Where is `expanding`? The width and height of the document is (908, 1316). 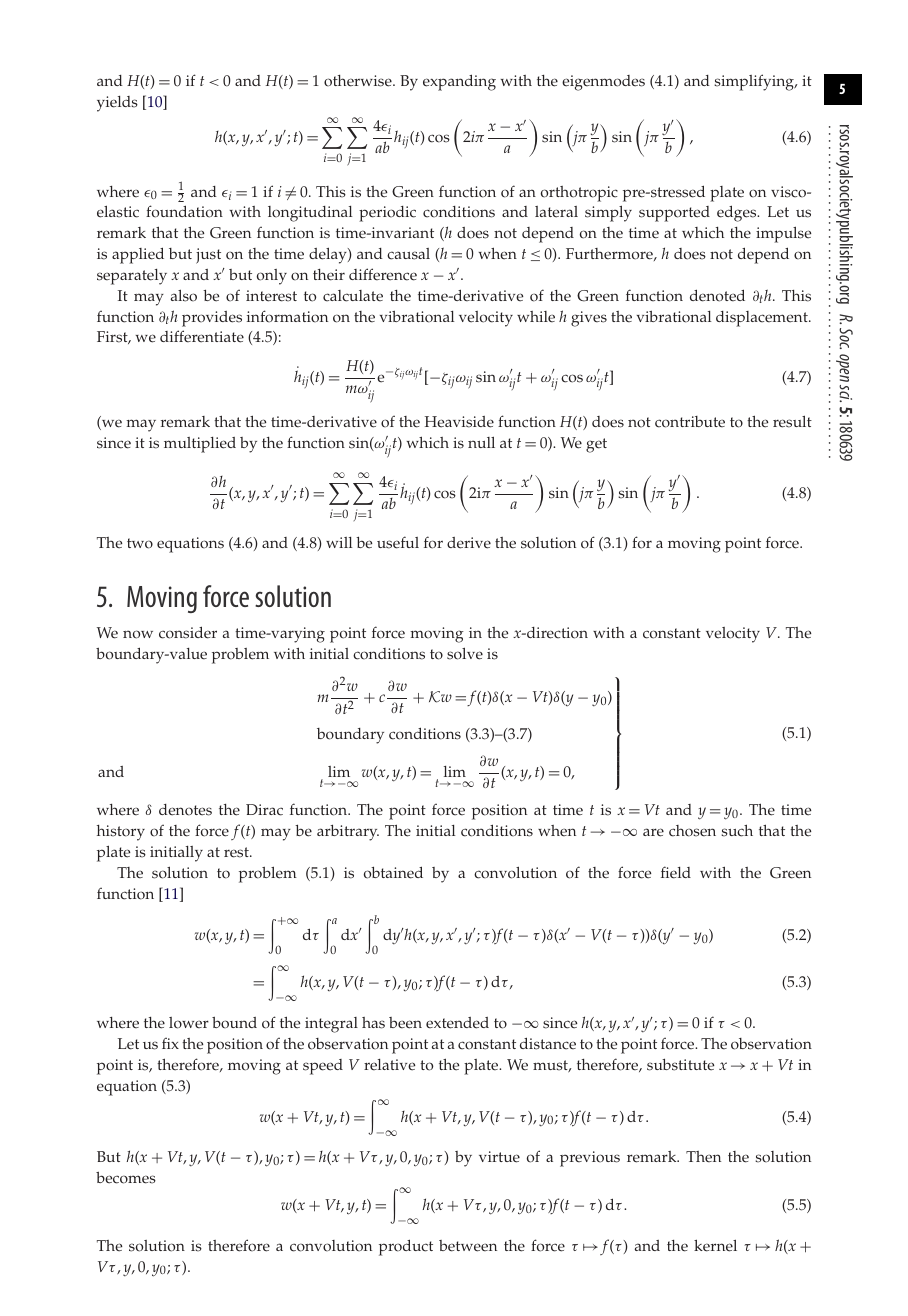
expanding is located at coordinates (459, 82).
